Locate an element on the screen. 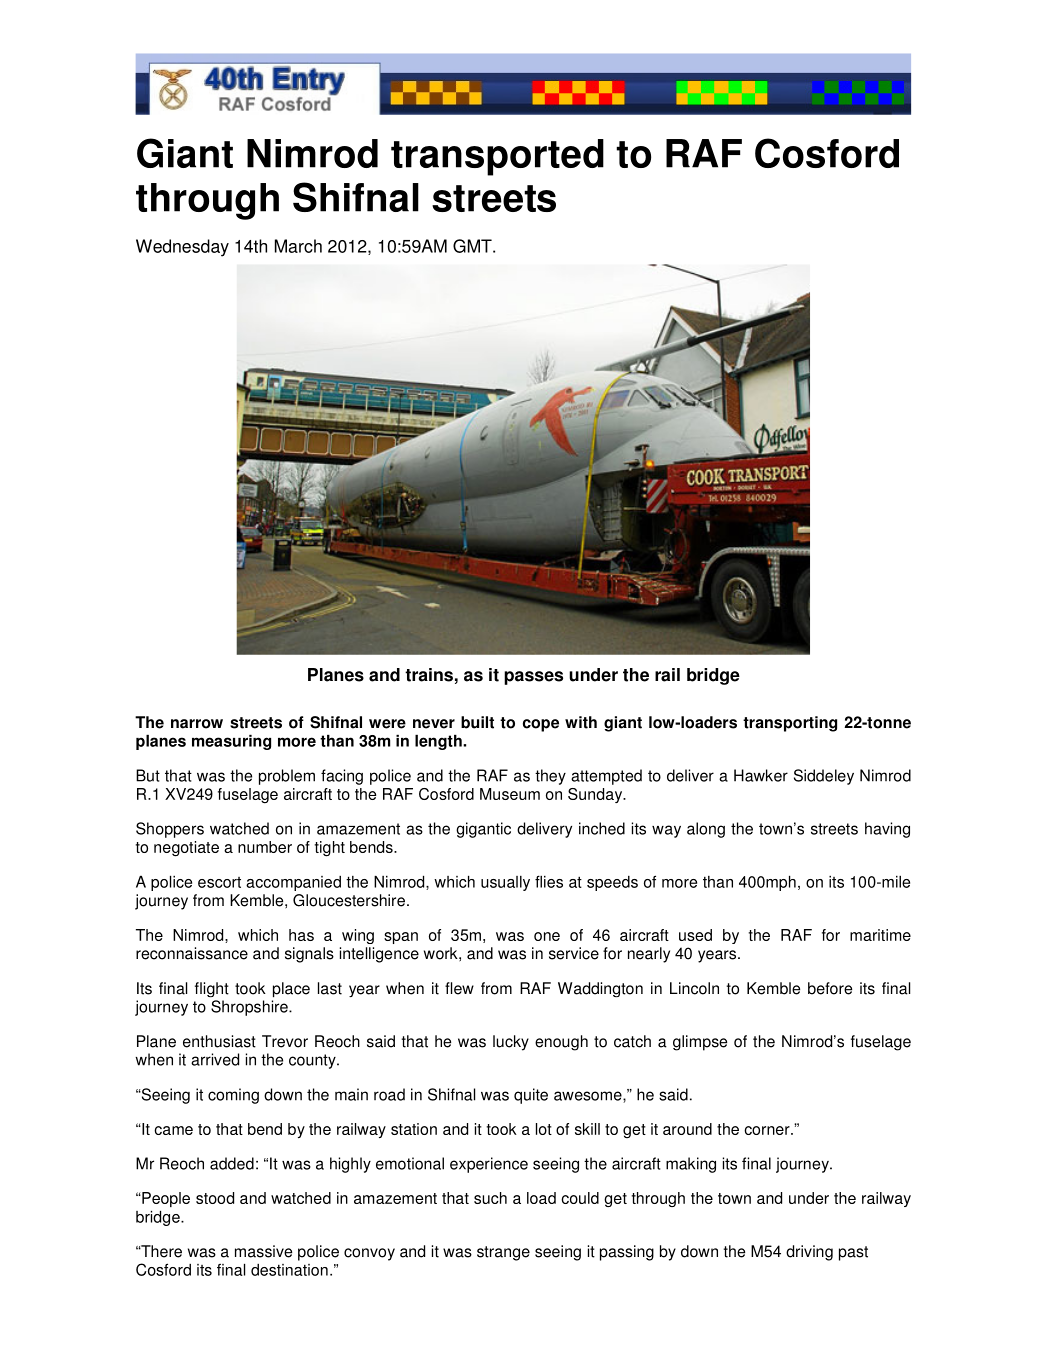 Image resolution: width=1048 pixels, height=1357 pixels. before is located at coordinates (830, 988).
